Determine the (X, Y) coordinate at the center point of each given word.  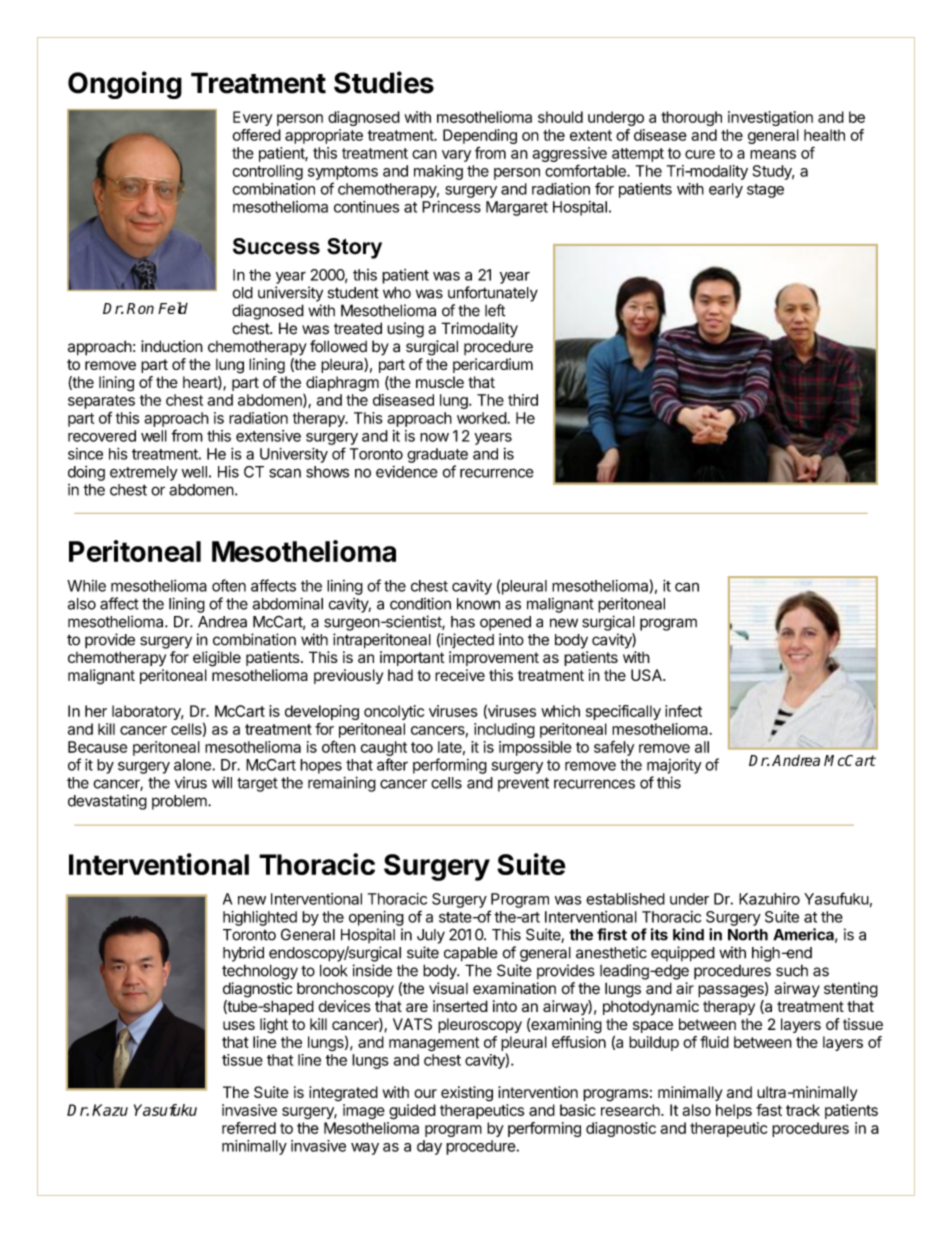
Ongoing (125, 85)
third (523, 400)
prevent (523, 784)
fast (769, 1110)
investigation (770, 118)
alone (193, 765)
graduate (437, 455)
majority (674, 766)
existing (467, 1094)
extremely (144, 473)
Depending (480, 136)
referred (249, 1128)
